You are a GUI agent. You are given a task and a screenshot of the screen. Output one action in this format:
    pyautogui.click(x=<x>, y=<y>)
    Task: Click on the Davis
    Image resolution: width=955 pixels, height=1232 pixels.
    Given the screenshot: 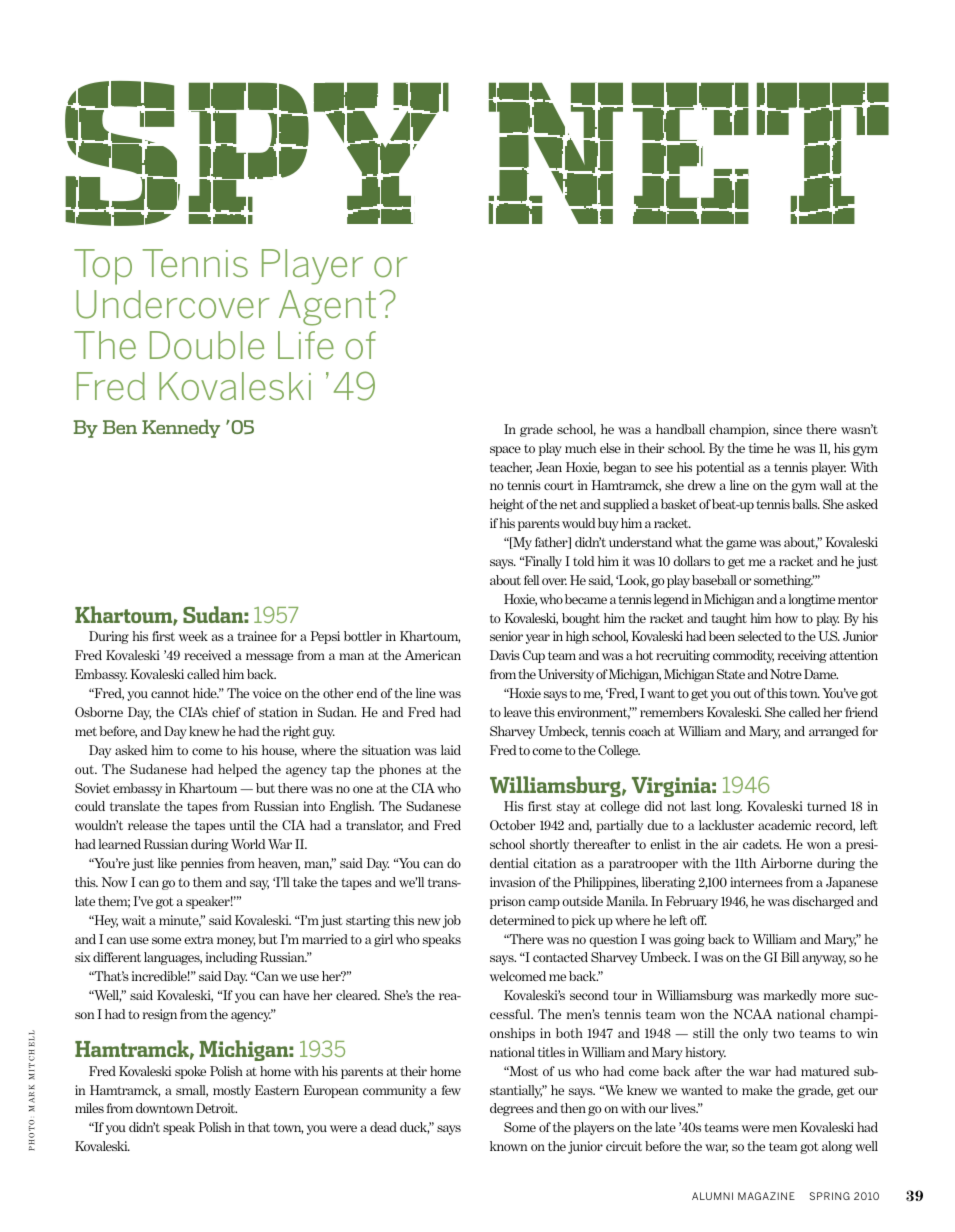 What is the action you would take?
    pyautogui.click(x=505, y=655)
